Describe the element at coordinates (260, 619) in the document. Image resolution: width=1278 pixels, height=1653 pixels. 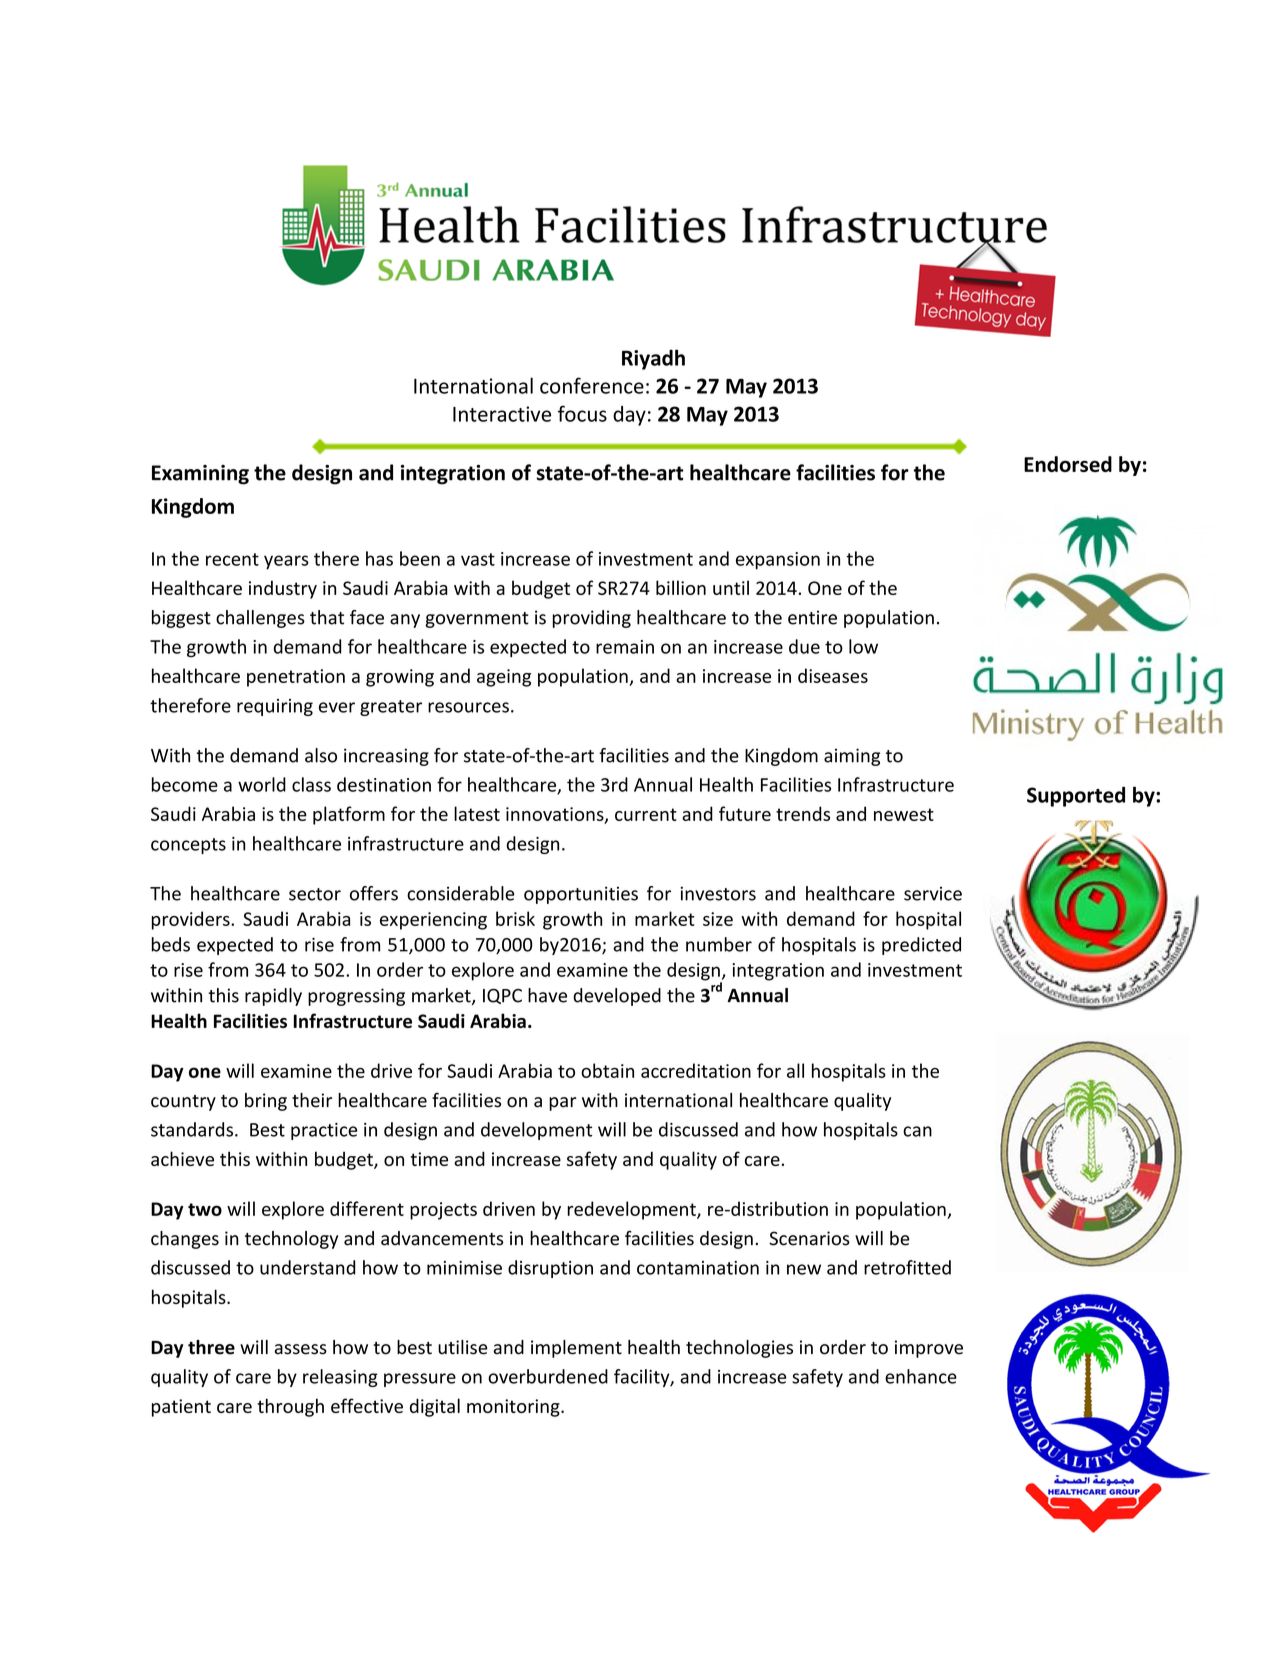
I see `challenges` at that location.
